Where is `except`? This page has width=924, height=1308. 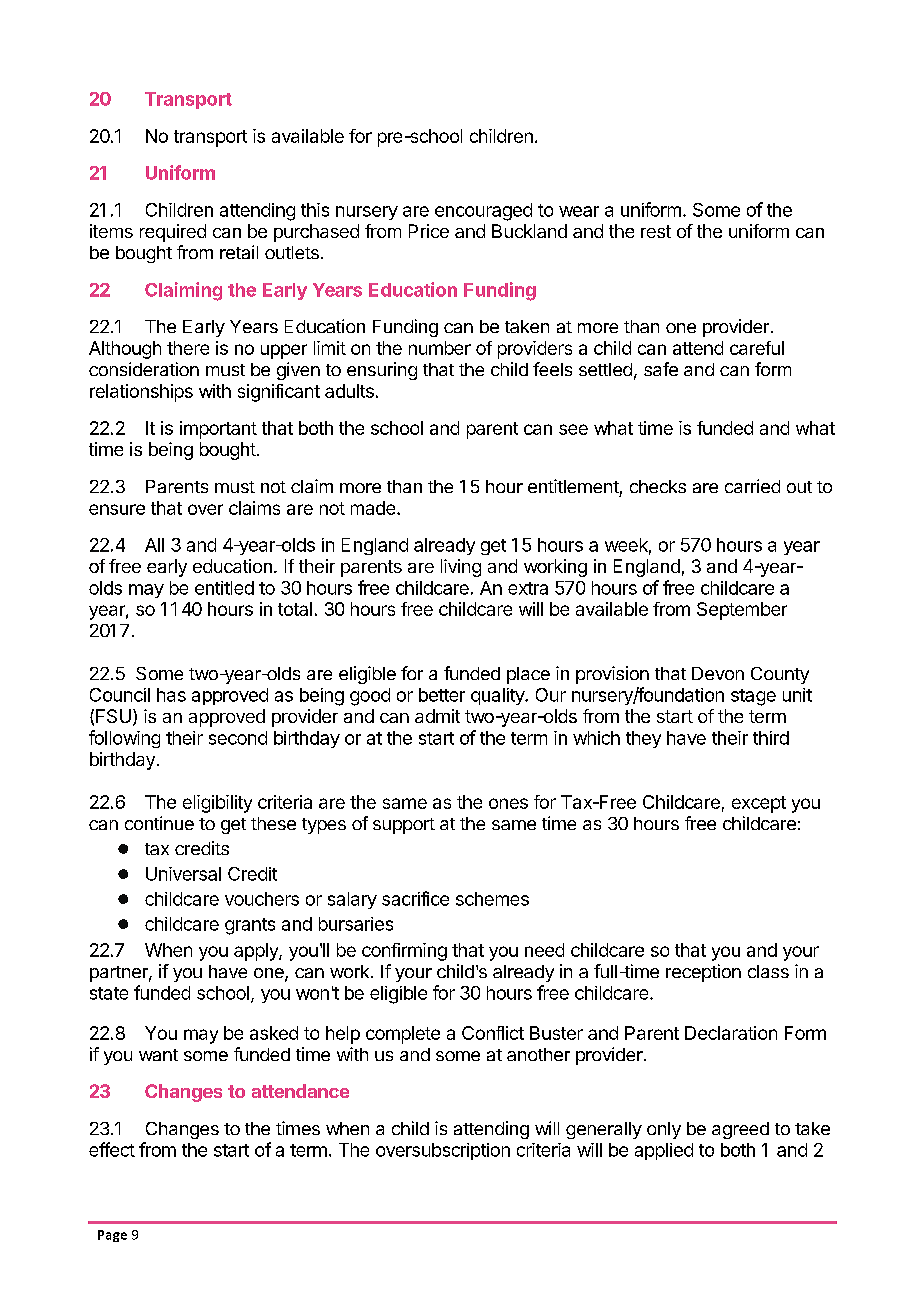
except is located at coordinates (759, 804).
